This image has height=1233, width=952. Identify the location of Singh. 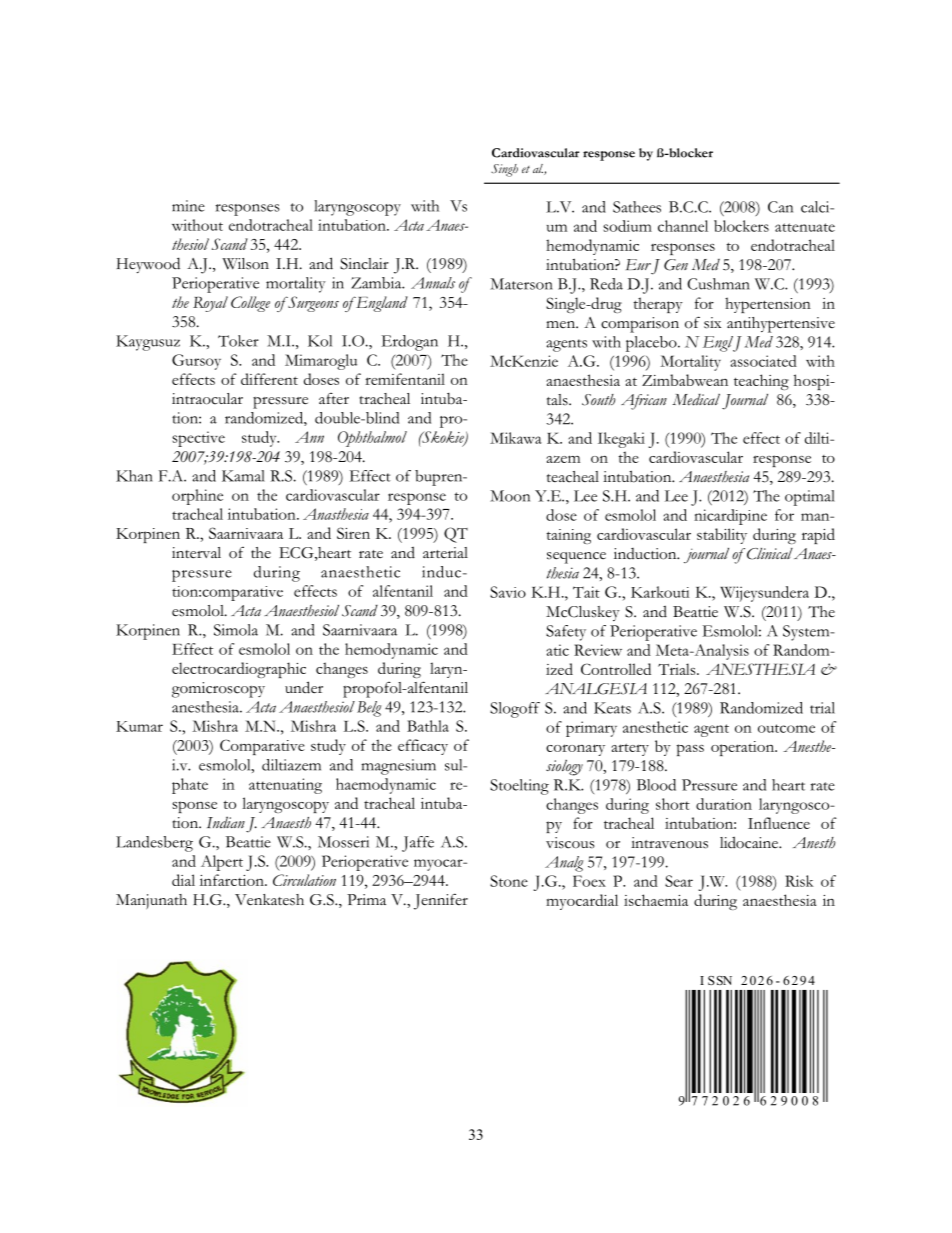
(504, 170).
